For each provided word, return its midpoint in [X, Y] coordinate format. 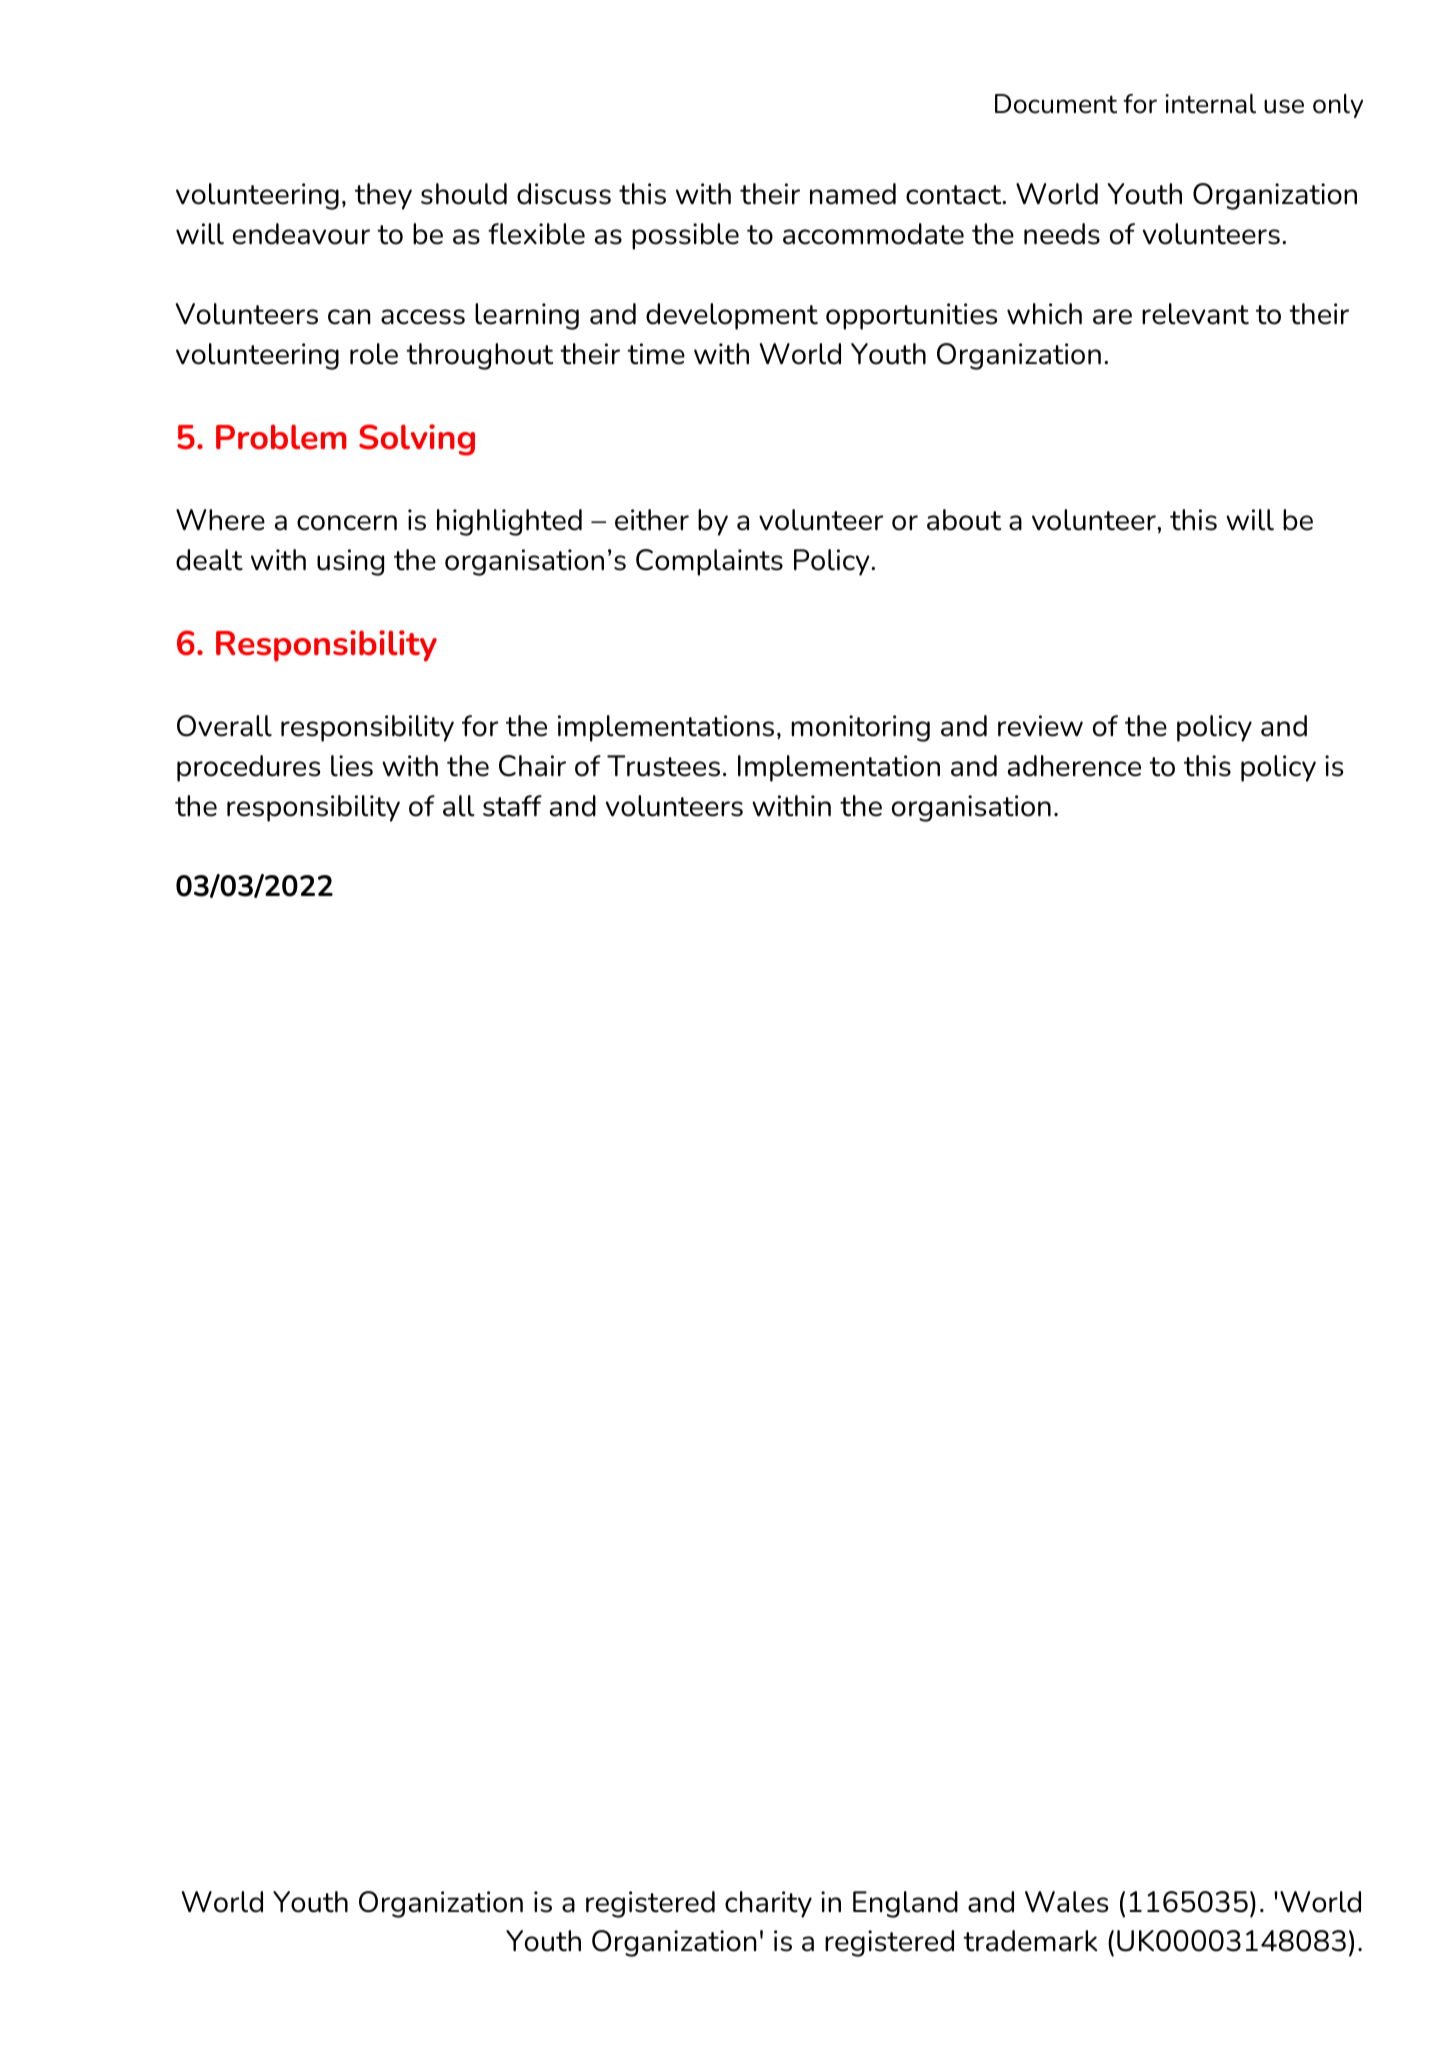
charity [768, 1904]
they [383, 196]
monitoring [860, 728]
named [853, 194]
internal [1210, 104]
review [1040, 726]
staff [512, 806]
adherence [1074, 766]
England [905, 1904]
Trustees [663, 766]
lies [352, 766]
